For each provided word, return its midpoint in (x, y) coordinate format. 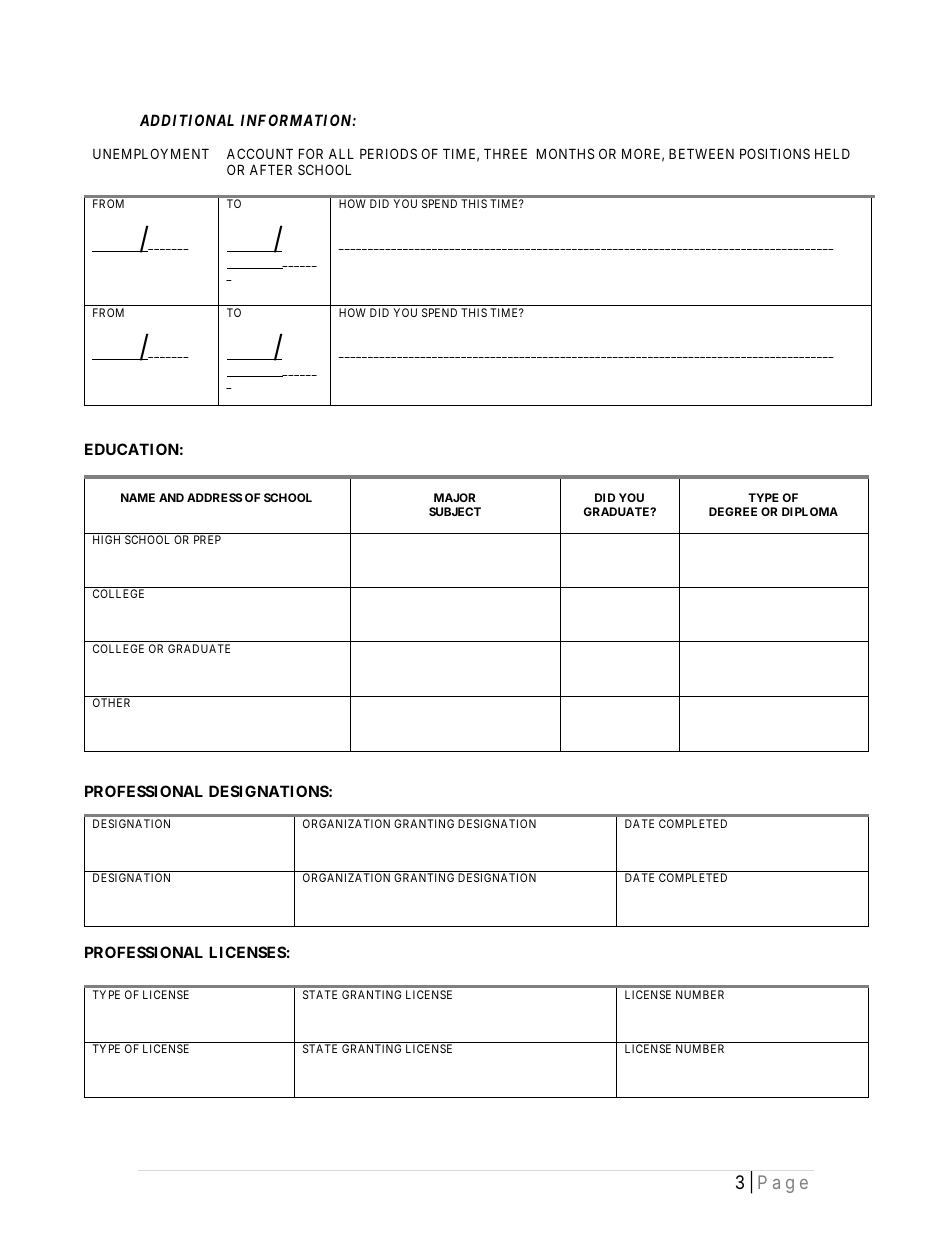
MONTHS (566, 153)
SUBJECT (455, 511)
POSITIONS (775, 153)
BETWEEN (701, 153)
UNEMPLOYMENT (151, 153)
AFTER (271, 169)
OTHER (111, 702)
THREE (505, 153)
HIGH (106, 539)
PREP (207, 539)
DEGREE (733, 511)
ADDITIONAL (187, 120)
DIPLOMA (810, 511)
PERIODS (388, 153)
